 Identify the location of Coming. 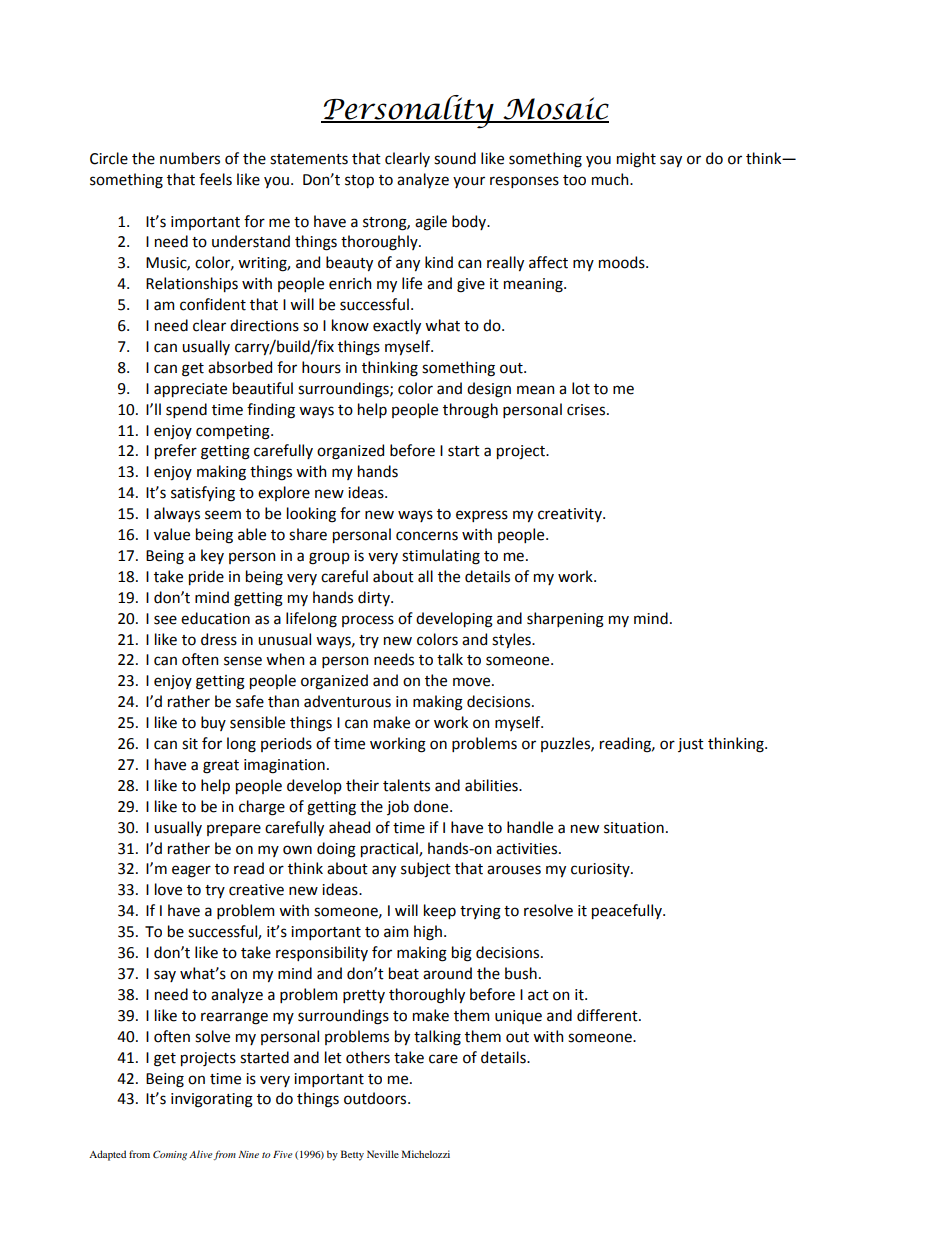
(170, 1155).
